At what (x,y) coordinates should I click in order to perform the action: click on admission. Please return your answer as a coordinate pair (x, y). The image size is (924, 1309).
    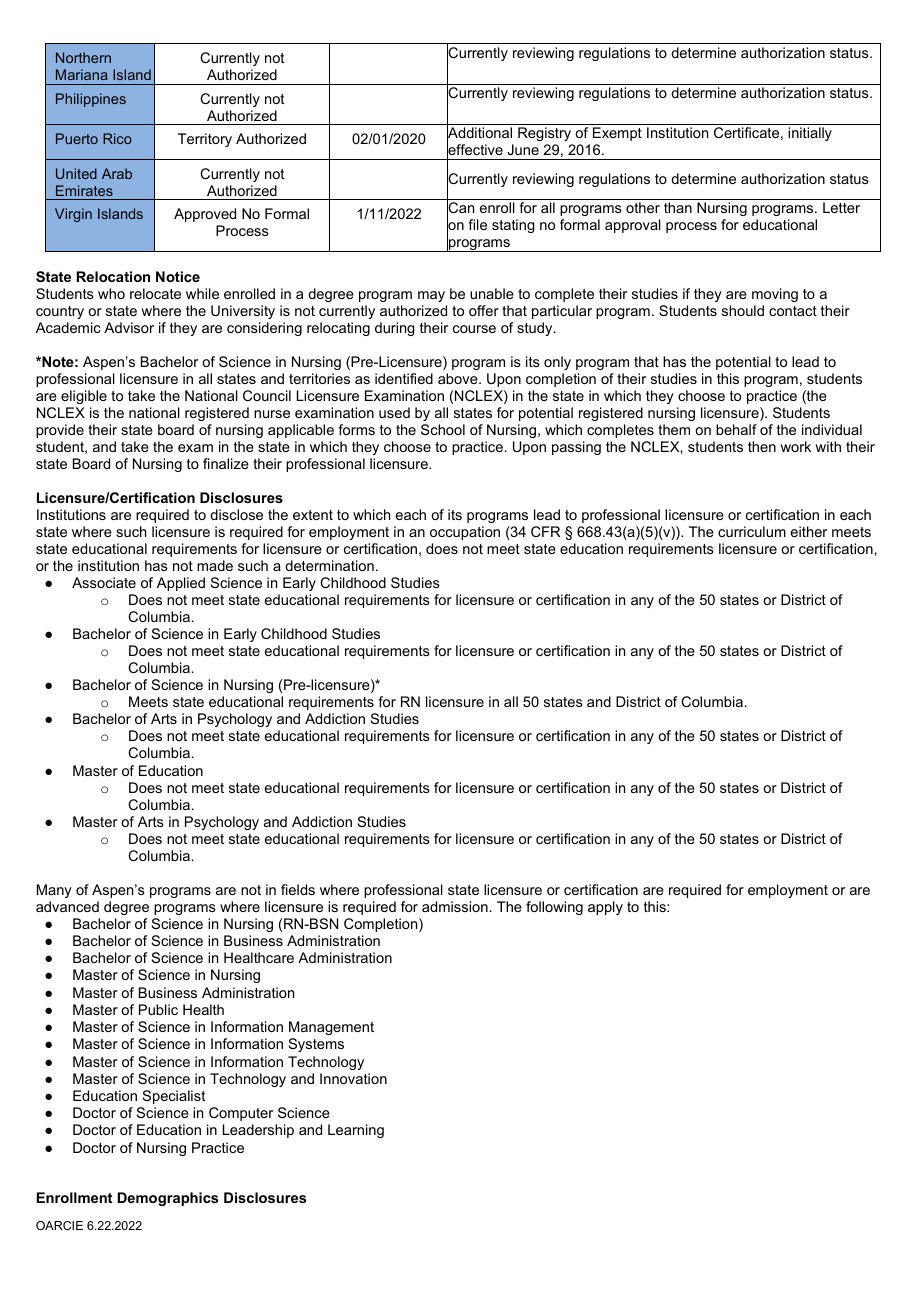
    Looking at the image, I should click on (455, 906).
